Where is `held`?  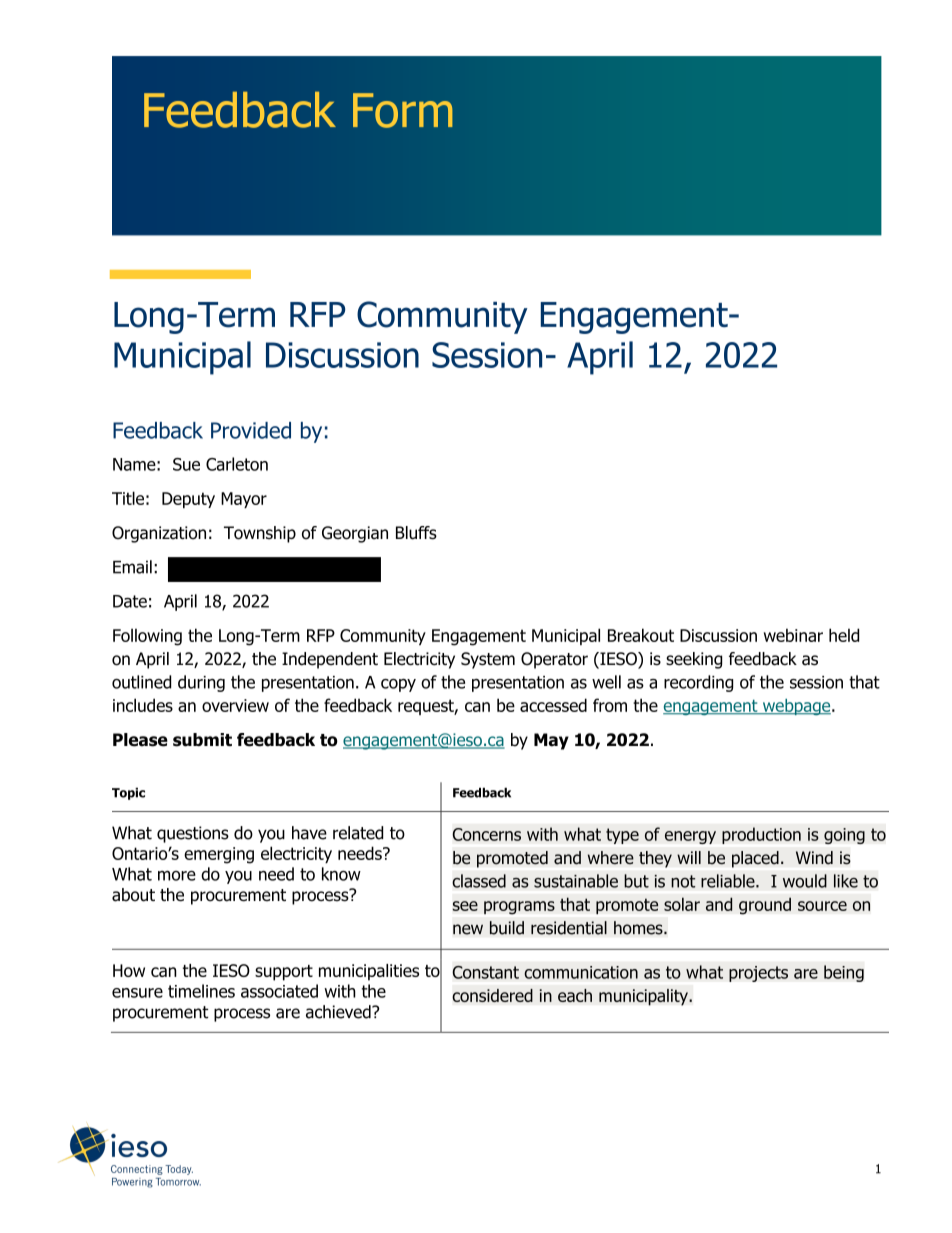 held is located at coordinates (844, 635).
